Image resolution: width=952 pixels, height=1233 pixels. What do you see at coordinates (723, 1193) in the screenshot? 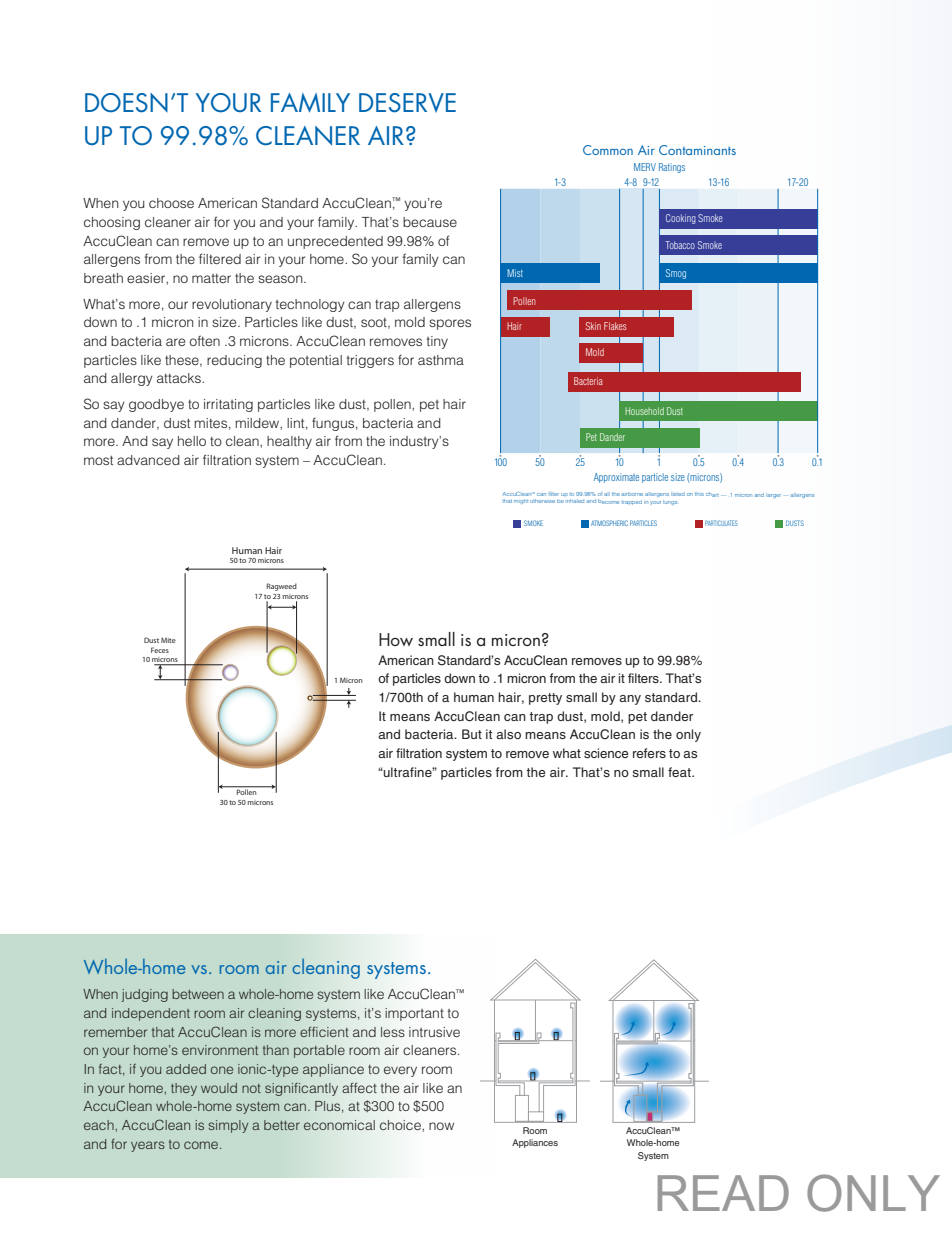
I see `READ` at bounding box center [723, 1193].
